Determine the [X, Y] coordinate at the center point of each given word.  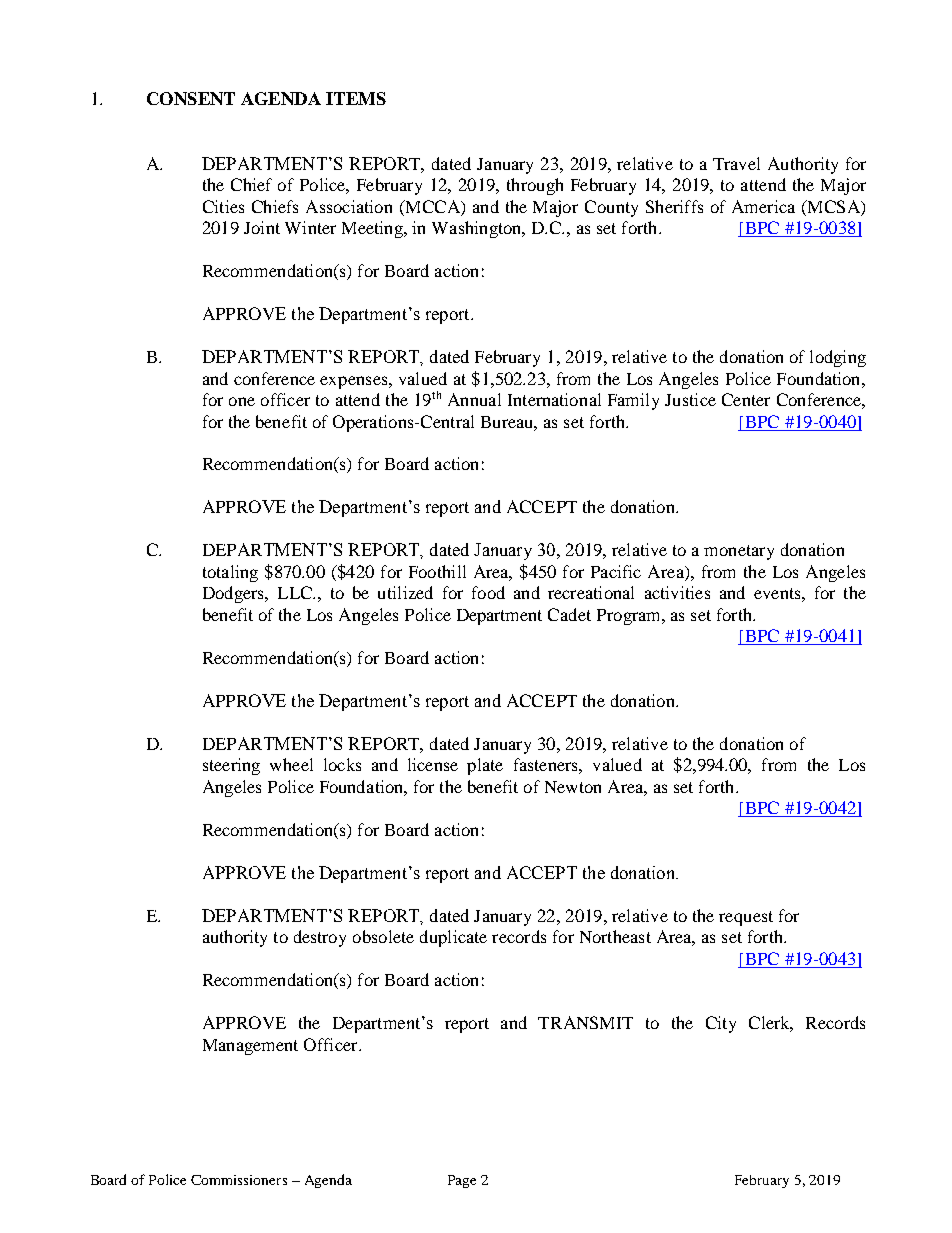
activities [677, 592]
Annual [474, 399]
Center [746, 399]
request [746, 918]
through [535, 186]
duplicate [453, 938]
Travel [736, 163]
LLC [296, 592]
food [488, 592]
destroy [320, 938]
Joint [262, 227]
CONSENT [191, 98]
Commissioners [239, 1180]
